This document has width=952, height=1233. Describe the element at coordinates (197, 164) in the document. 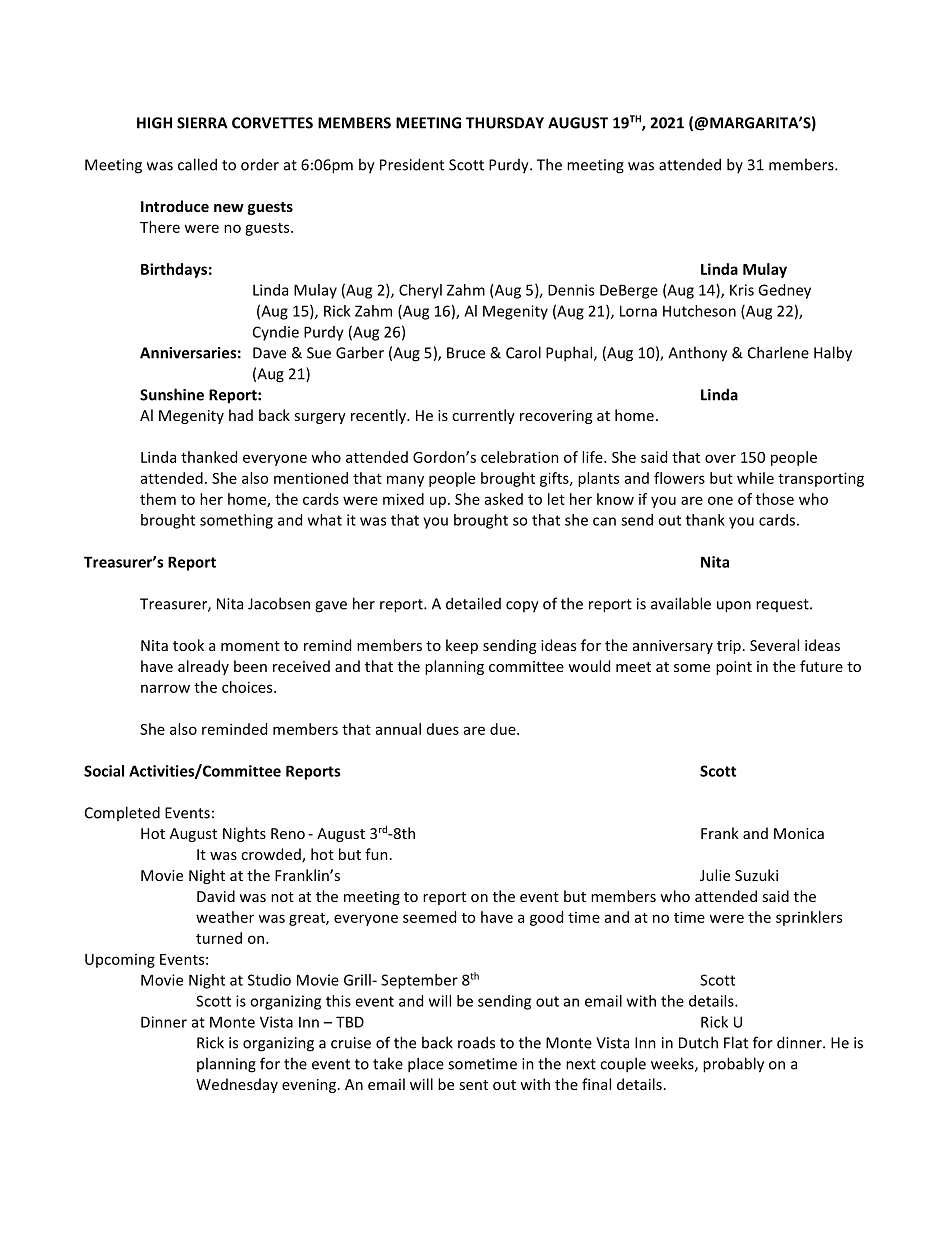

I see `called` at that location.
